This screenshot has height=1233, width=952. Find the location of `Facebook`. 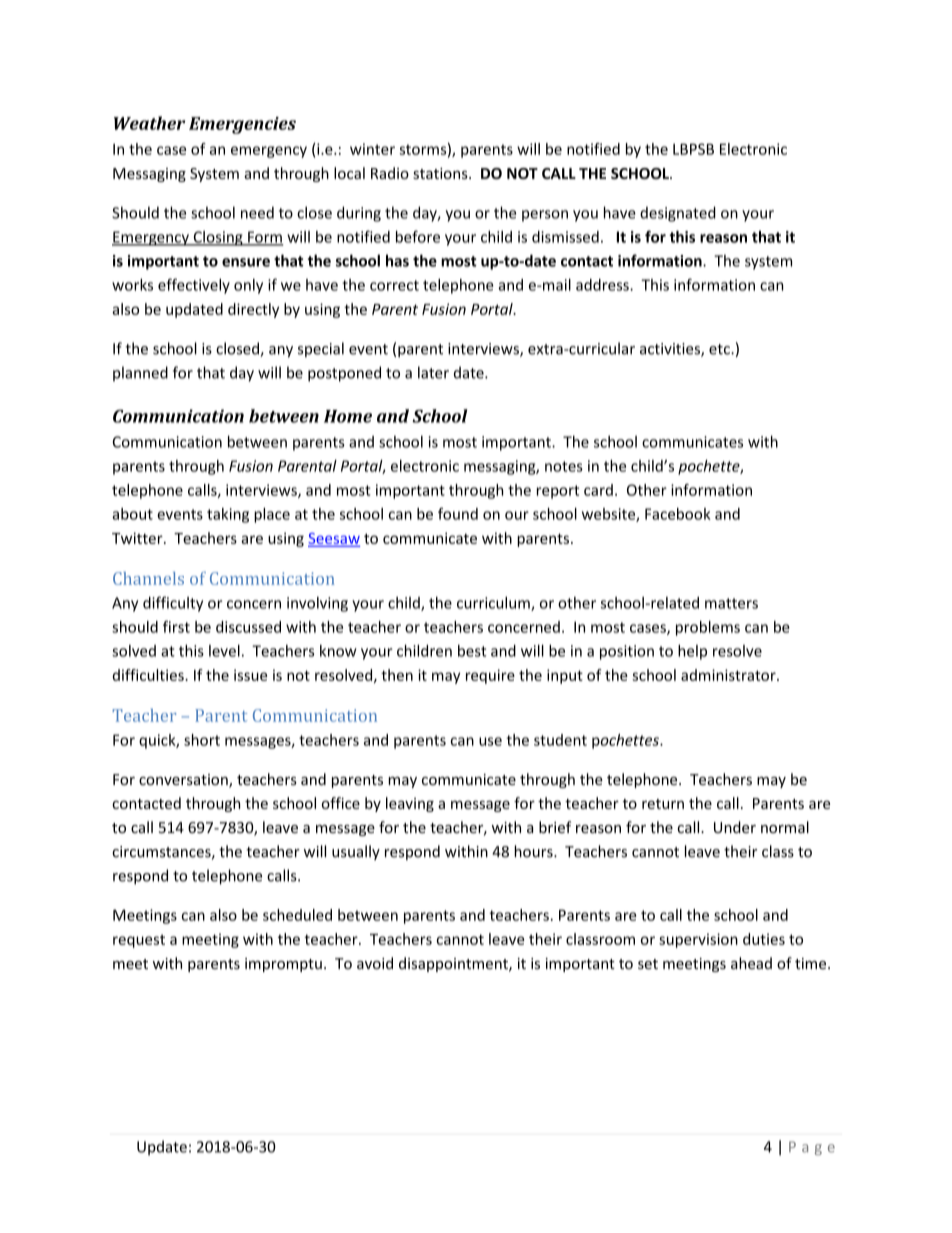

Facebook is located at coordinates (678, 514).
